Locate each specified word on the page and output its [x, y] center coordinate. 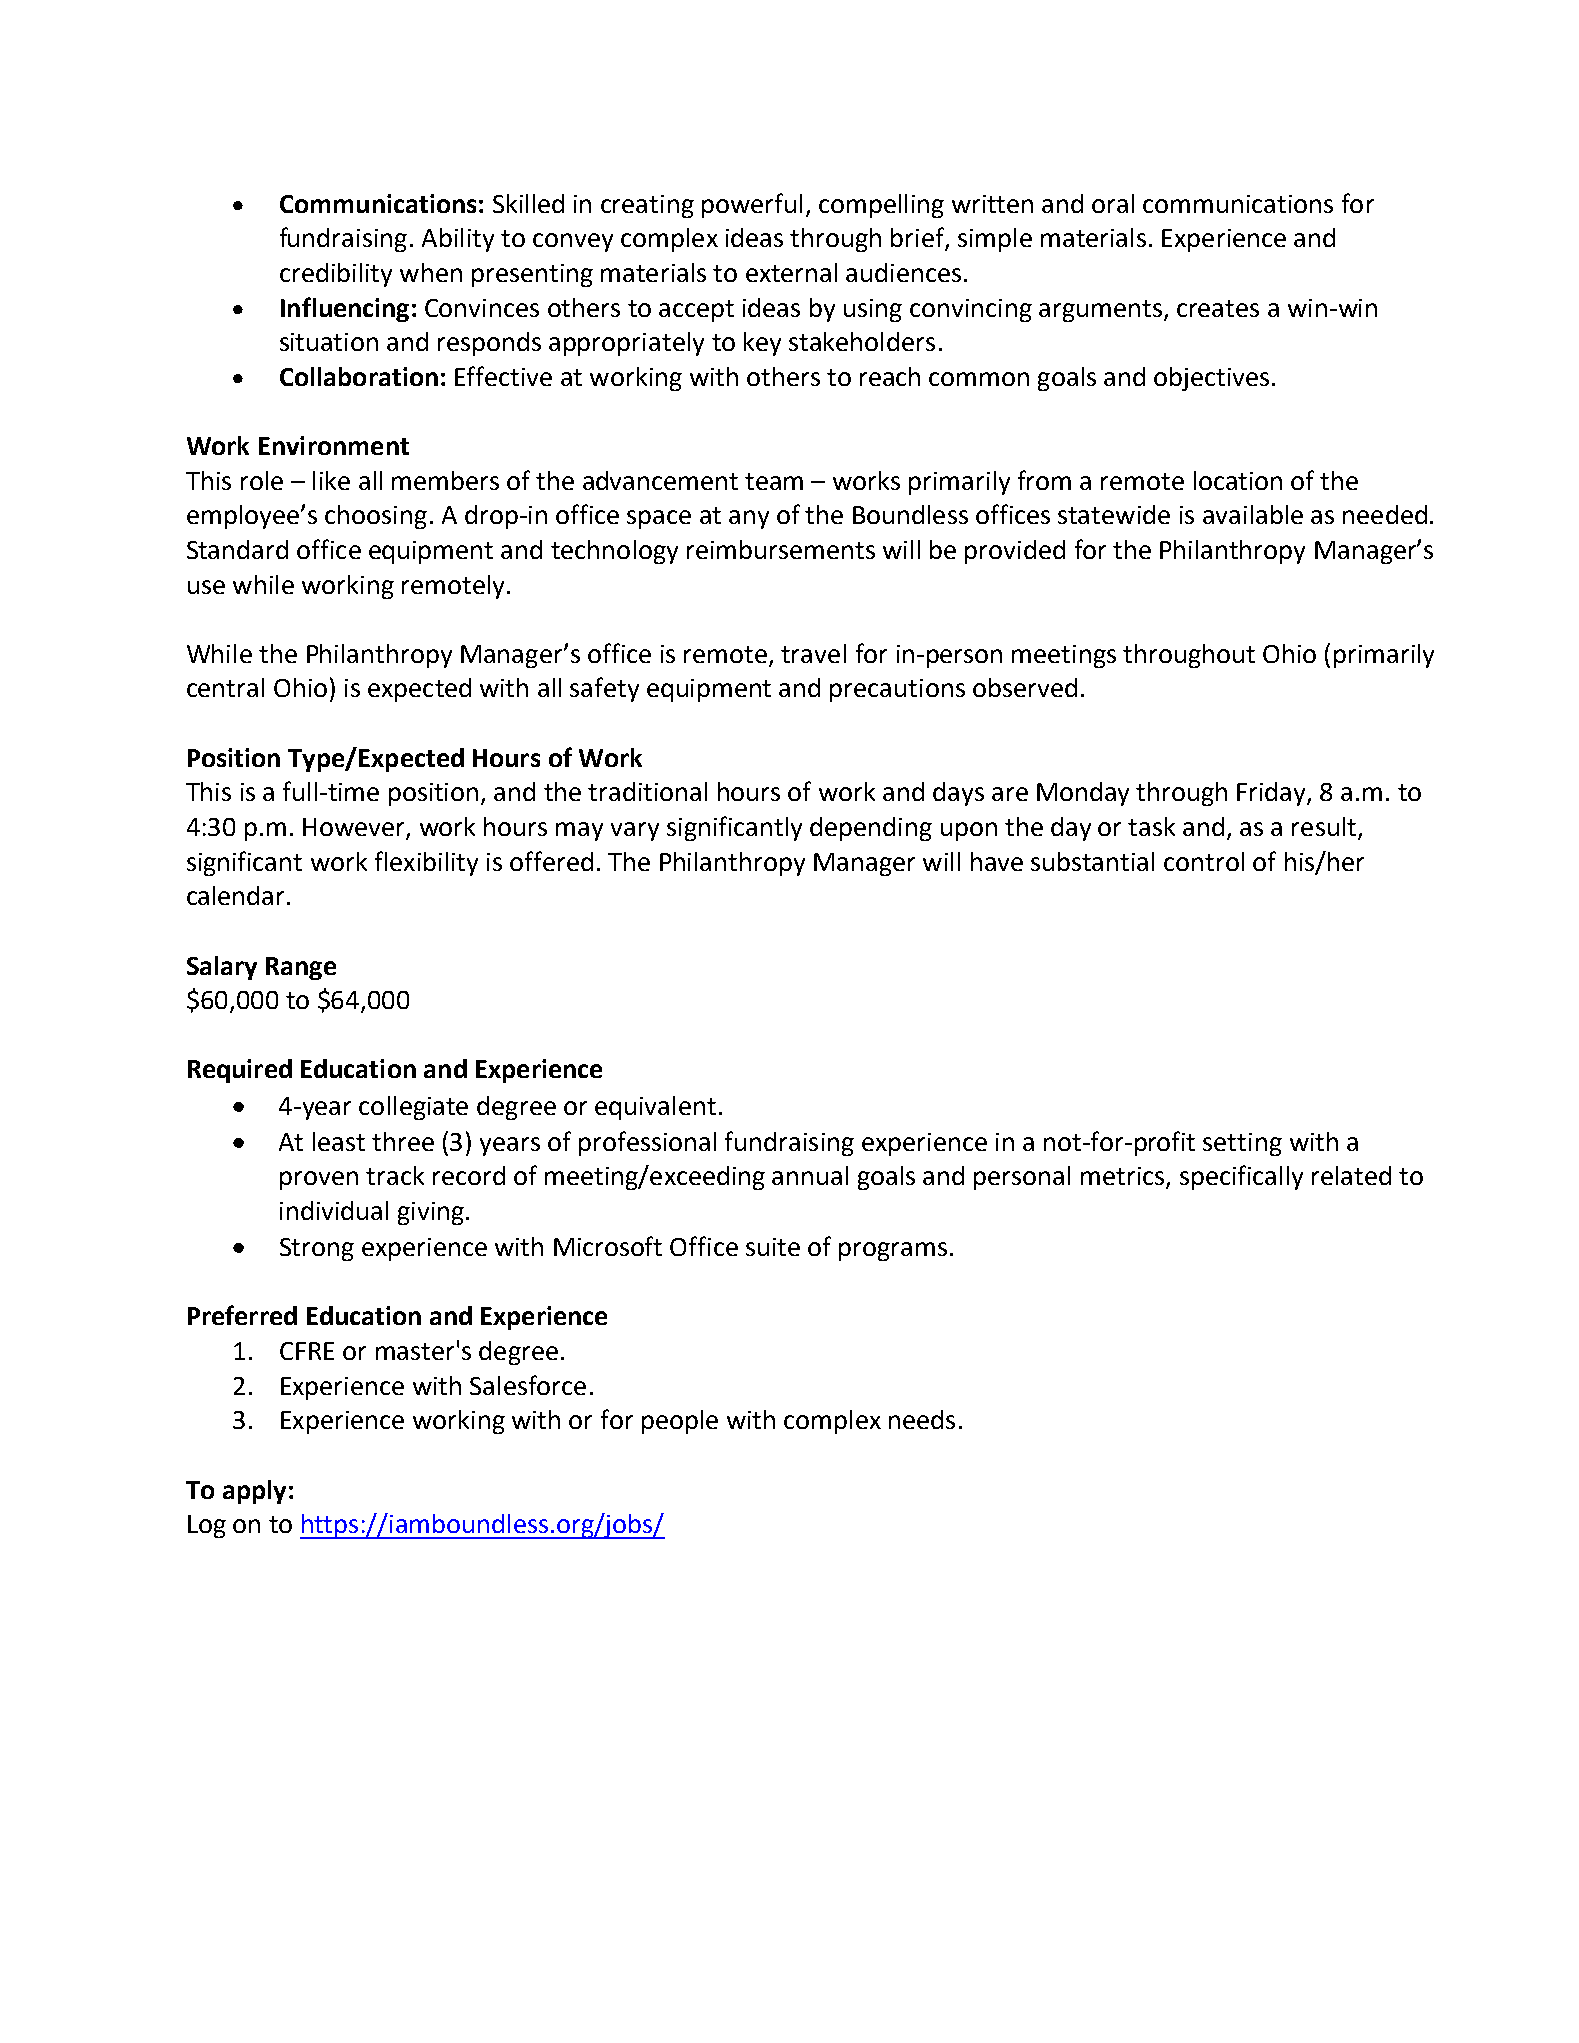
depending [871, 829]
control [1204, 861]
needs [922, 1419]
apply [254, 1492]
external [791, 272]
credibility [336, 275]
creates [1218, 308]
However [355, 828]
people [680, 1422]
